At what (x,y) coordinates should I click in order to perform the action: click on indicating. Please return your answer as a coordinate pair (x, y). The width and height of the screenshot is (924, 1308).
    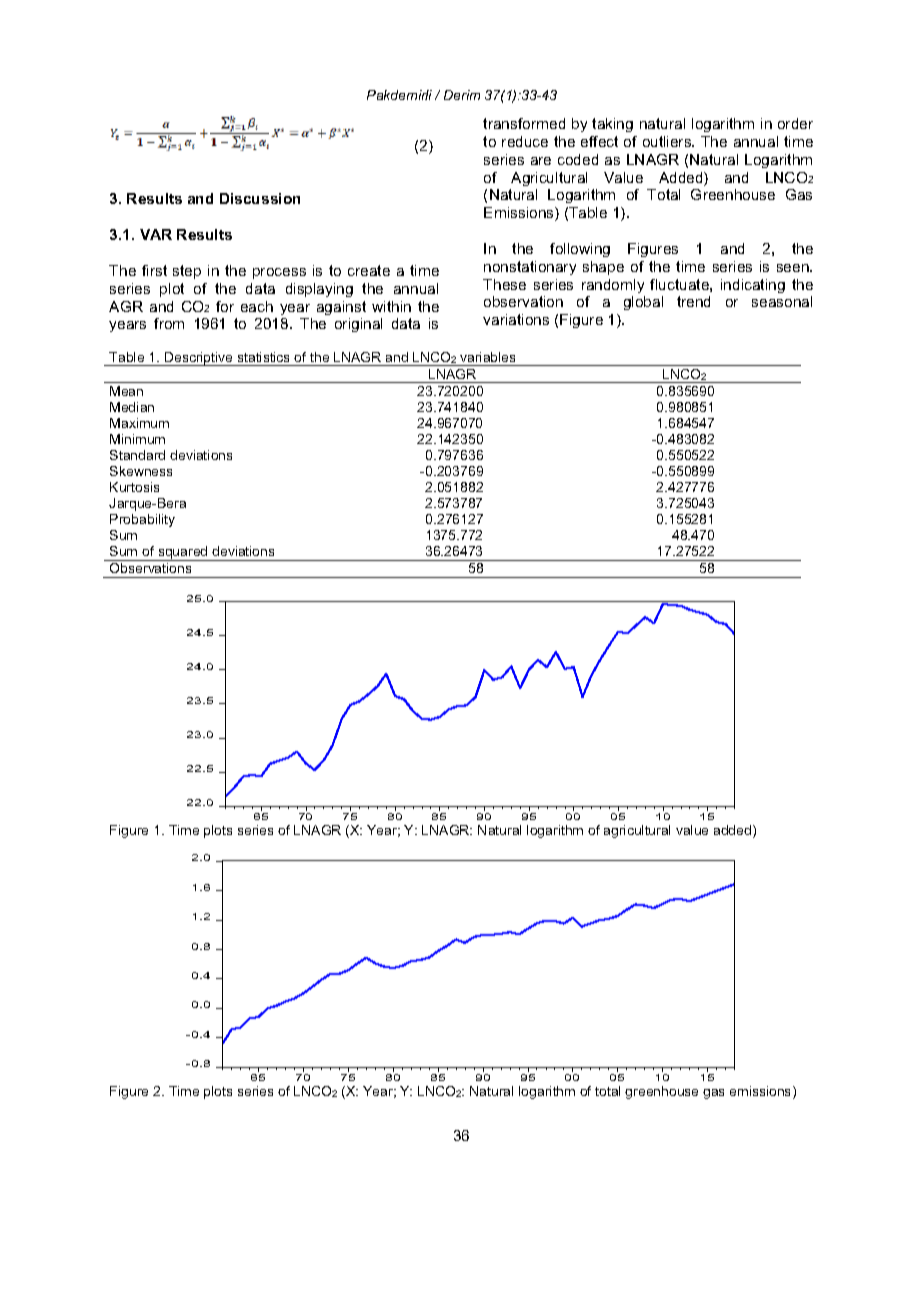
    Looking at the image, I should click on (753, 286).
